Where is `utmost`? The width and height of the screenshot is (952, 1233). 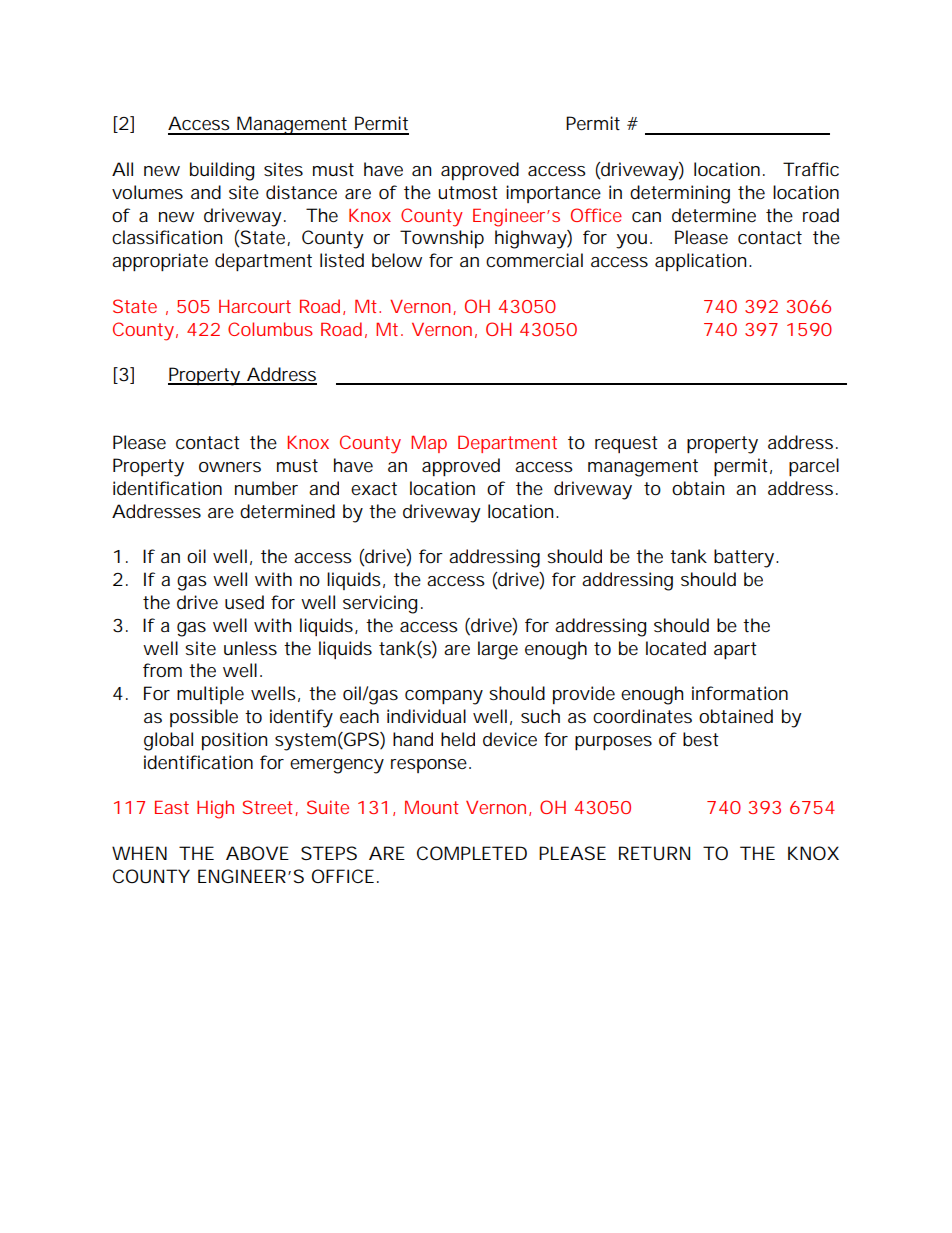
utmost is located at coordinates (468, 192).
